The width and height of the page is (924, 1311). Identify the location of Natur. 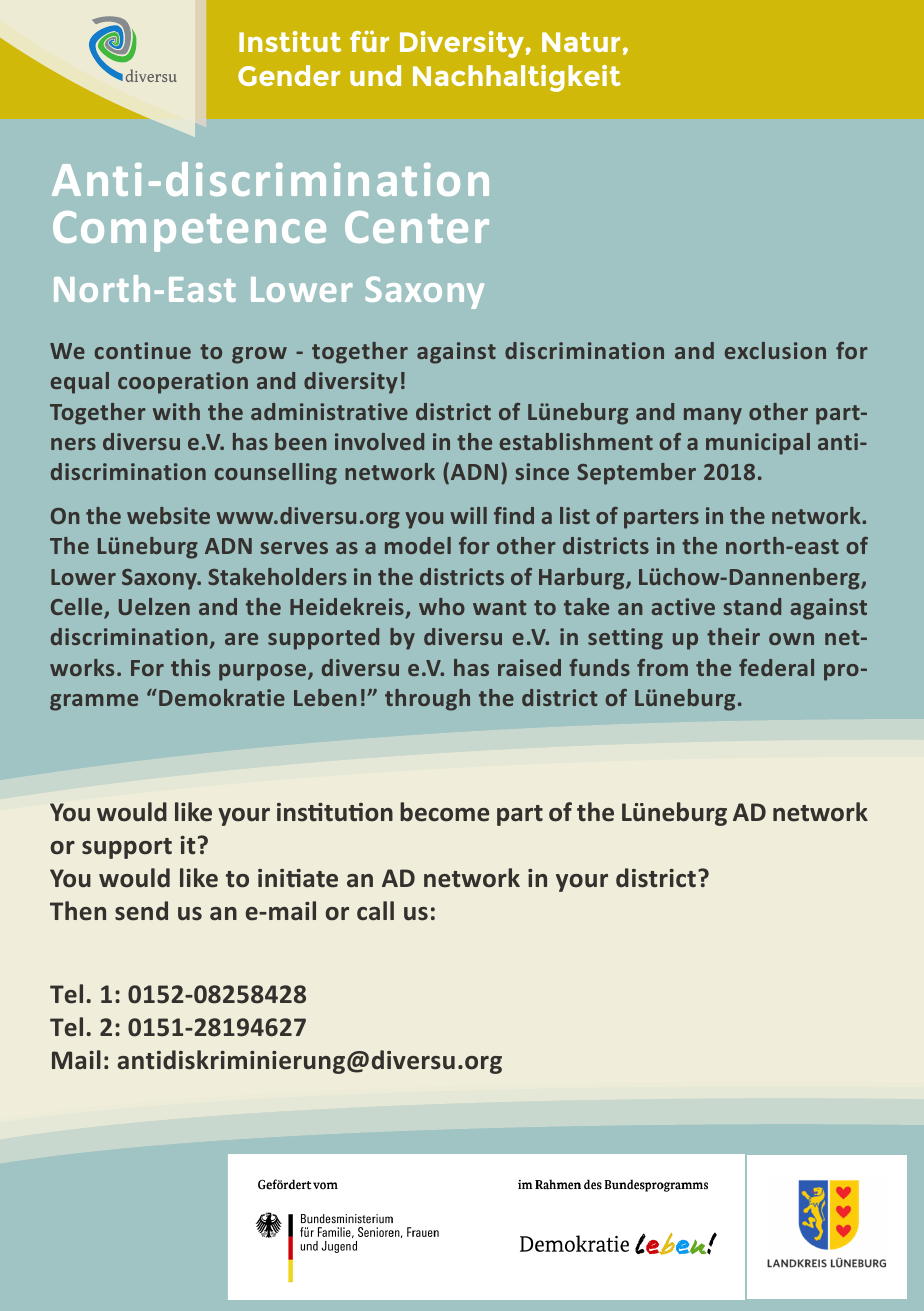
(581, 42).
